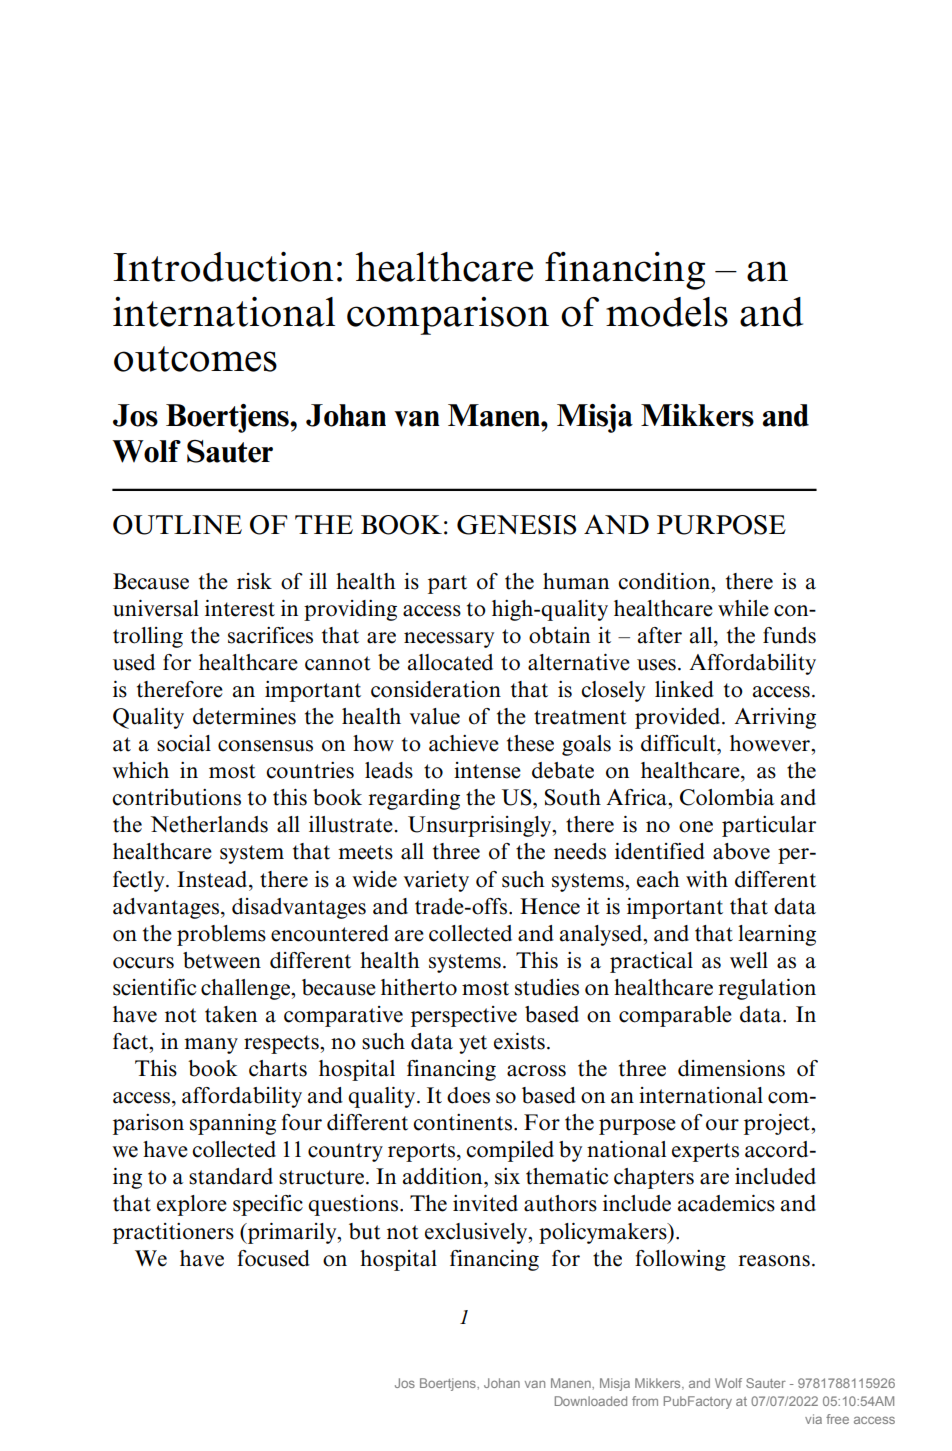 The width and height of the screenshot is (952, 1451). What do you see at coordinates (667, 312) in the screenshot?
I see `models` at bounding box center [667, 312].
